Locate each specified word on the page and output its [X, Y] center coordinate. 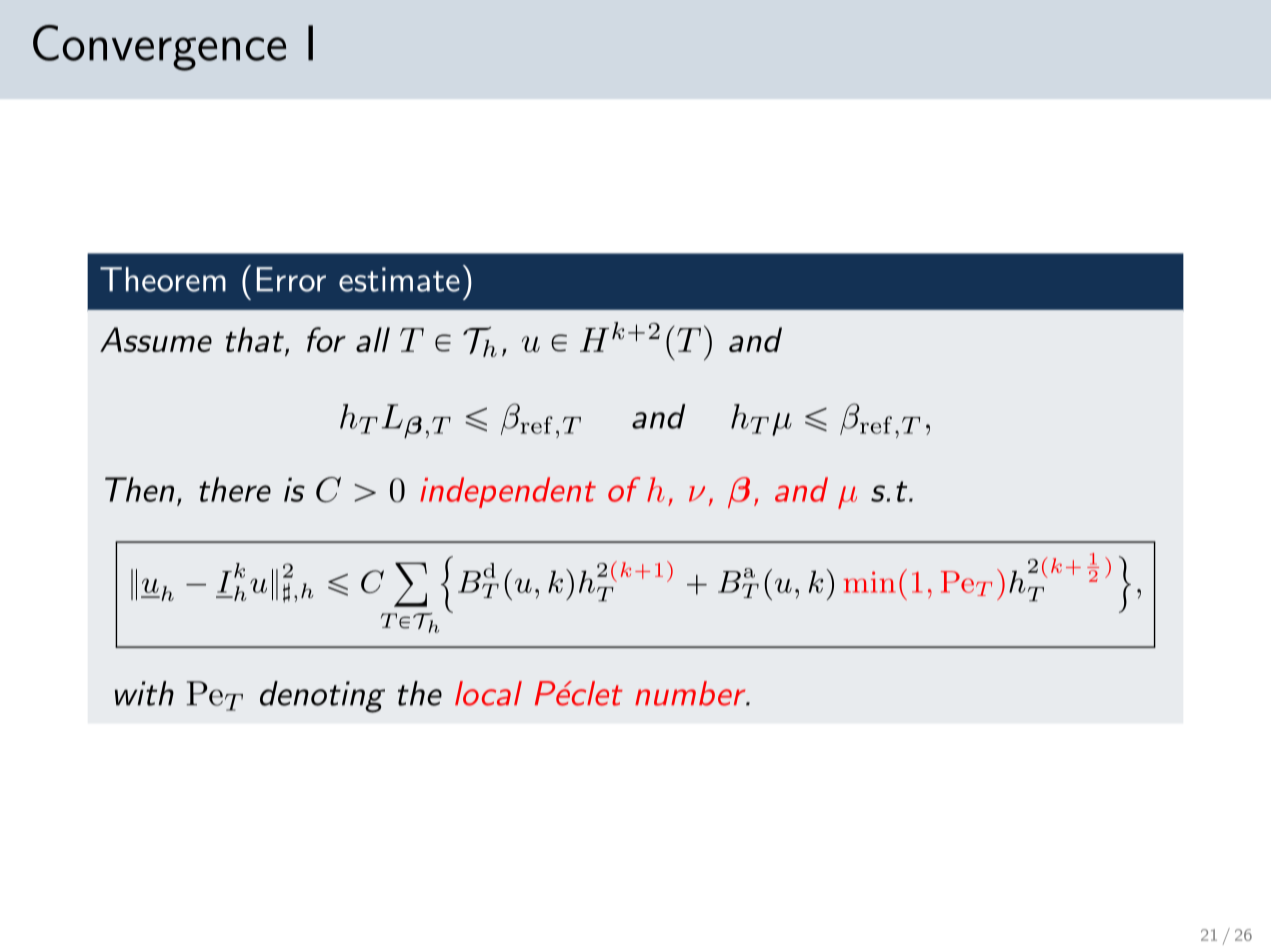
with [144, 693]
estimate [399, 279]
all [373, 339]
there [235, 489]
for [326, 339]
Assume [156, 339]
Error [291, 279]
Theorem [163, 279]
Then [139, 489]
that [256, 339]
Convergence [159, 48]
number [691, 693]
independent [508, 492]
